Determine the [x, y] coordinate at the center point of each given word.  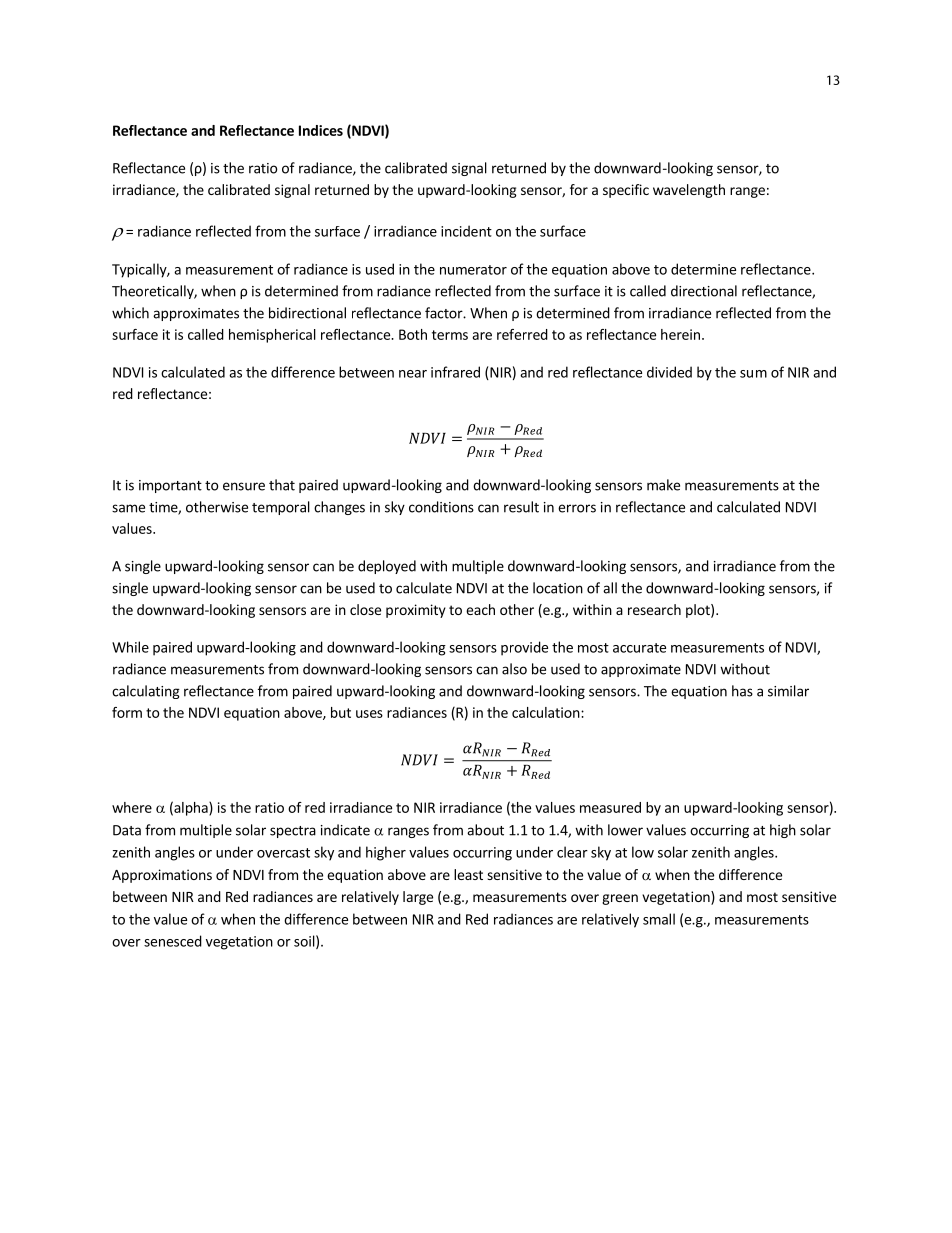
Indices [321, 130]
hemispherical [272, 336]
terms [450, 335]
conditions [441, 507]
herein [680, 334]
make [663, 485]
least [468, 874]
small [659, 919]
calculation [546, 712]
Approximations [162, 876]
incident [466, 231]
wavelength [689, 191]
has [742, 691]
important [170, 486]
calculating [146, 692]
